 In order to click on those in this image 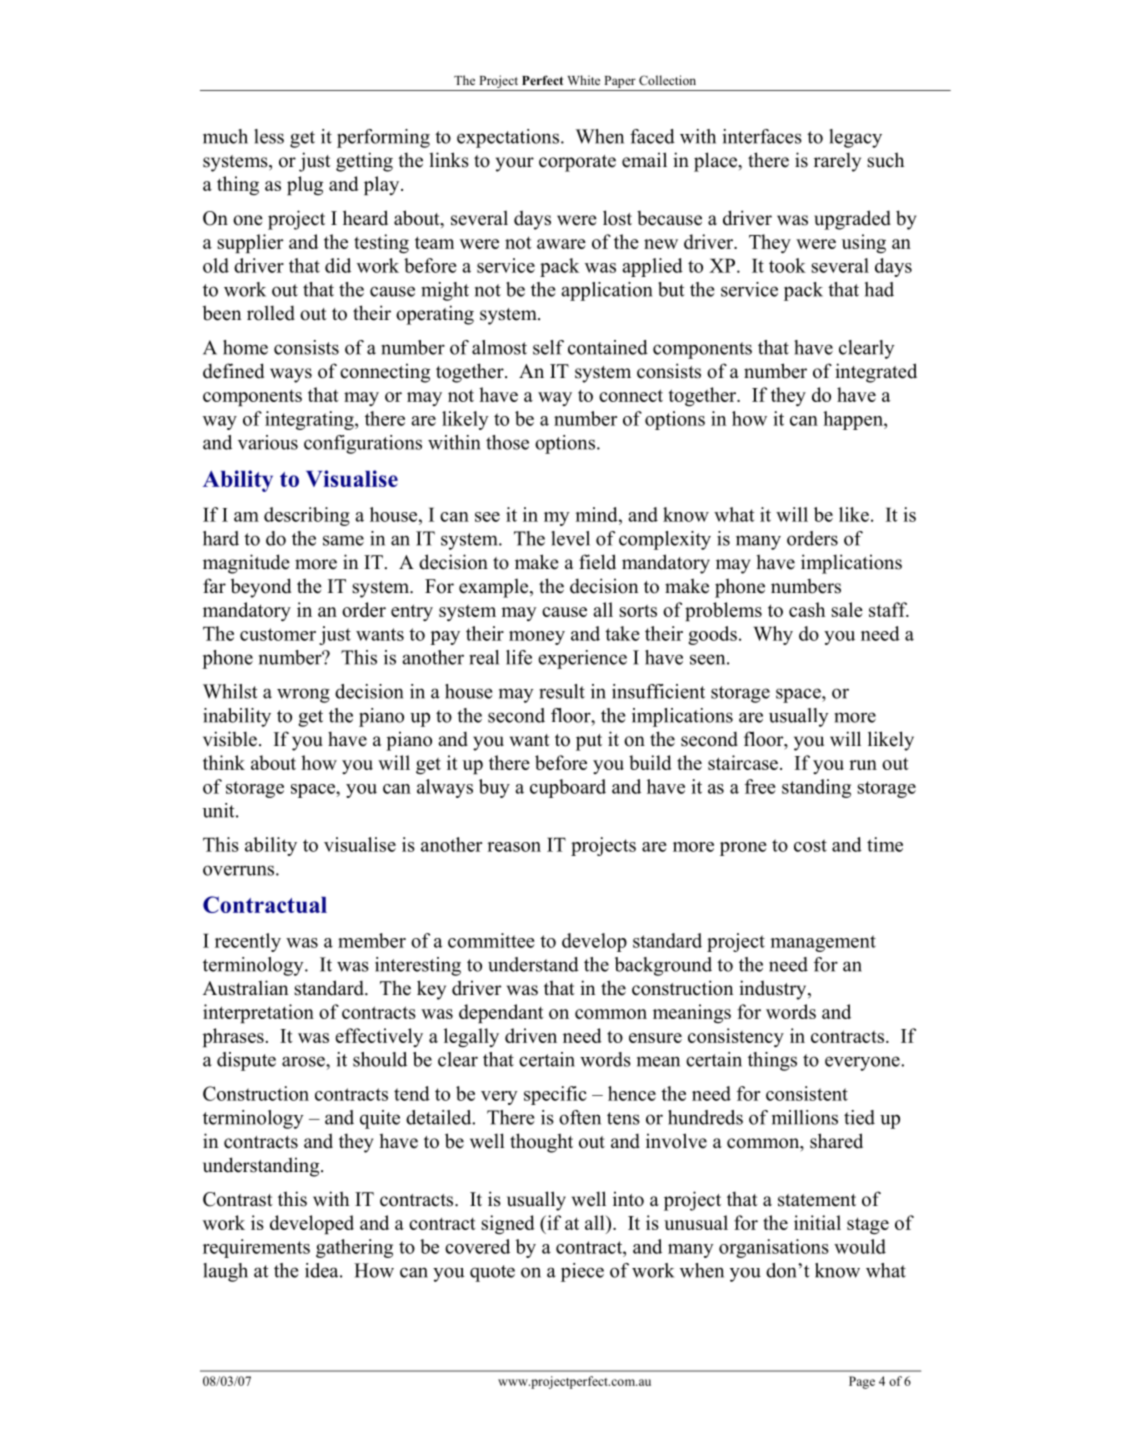, I will do `click(507, 442)`.
